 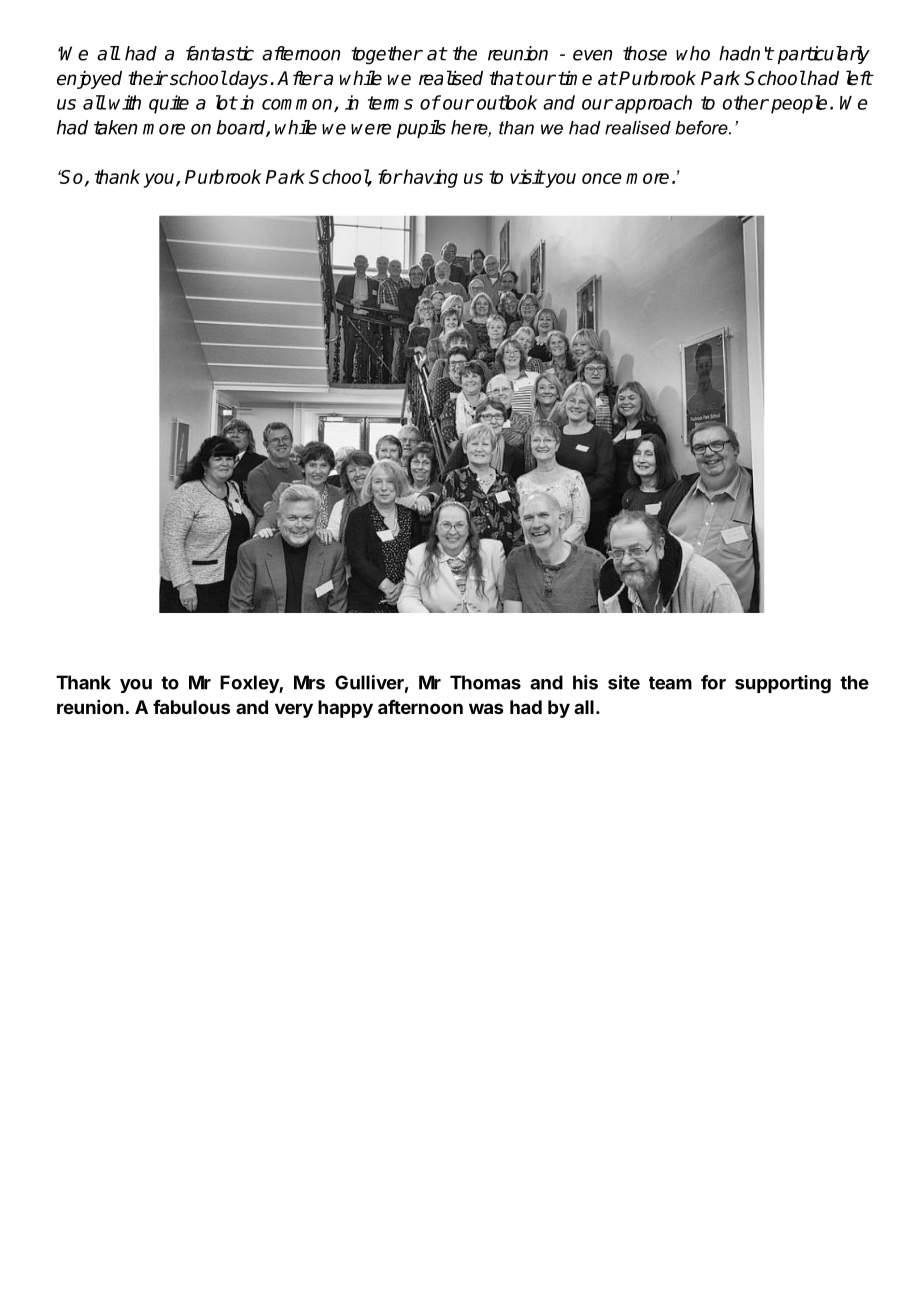 I want to click on having, so click(x=429, y=178).
